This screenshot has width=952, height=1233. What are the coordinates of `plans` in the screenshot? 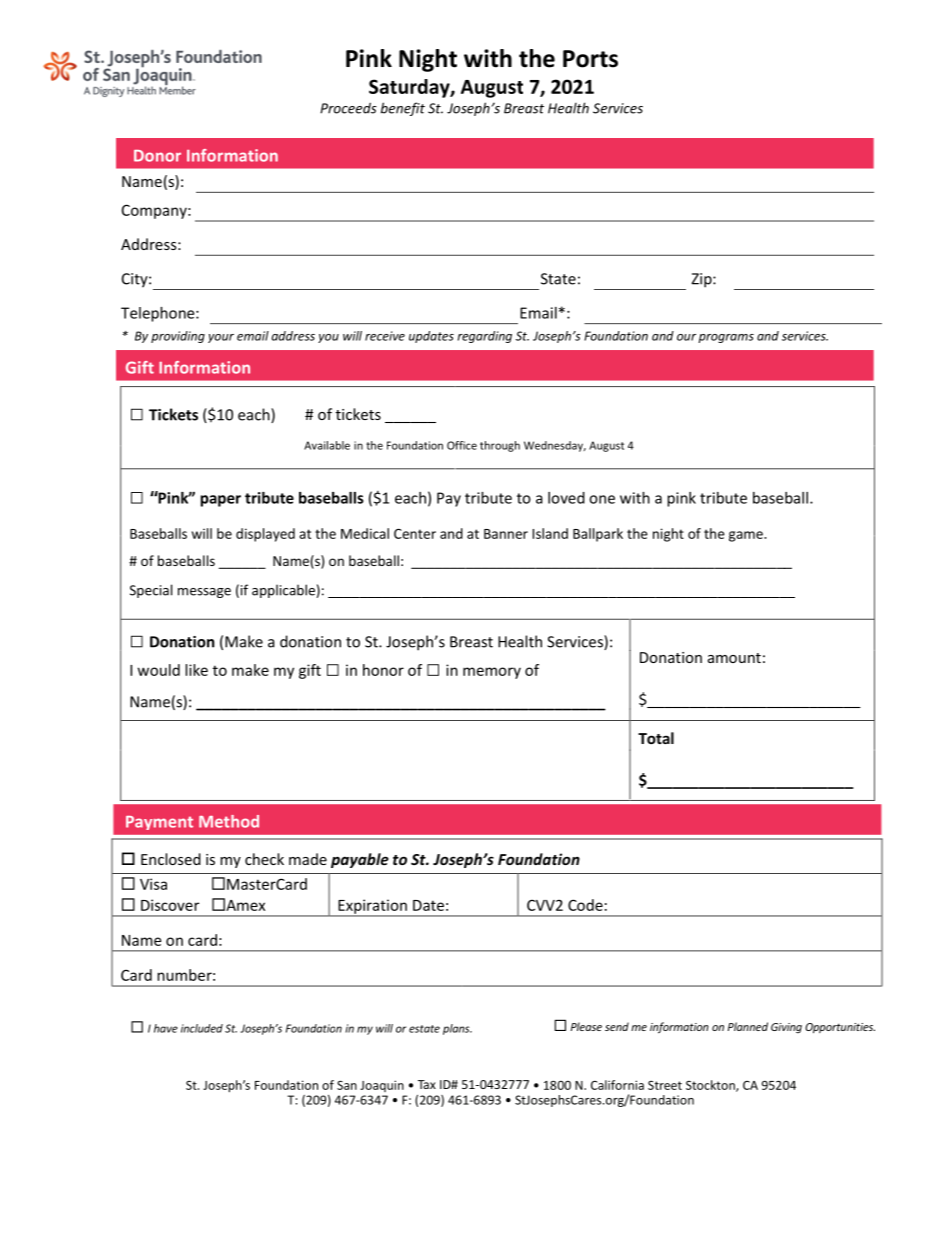 It's located at (457, 1029).
